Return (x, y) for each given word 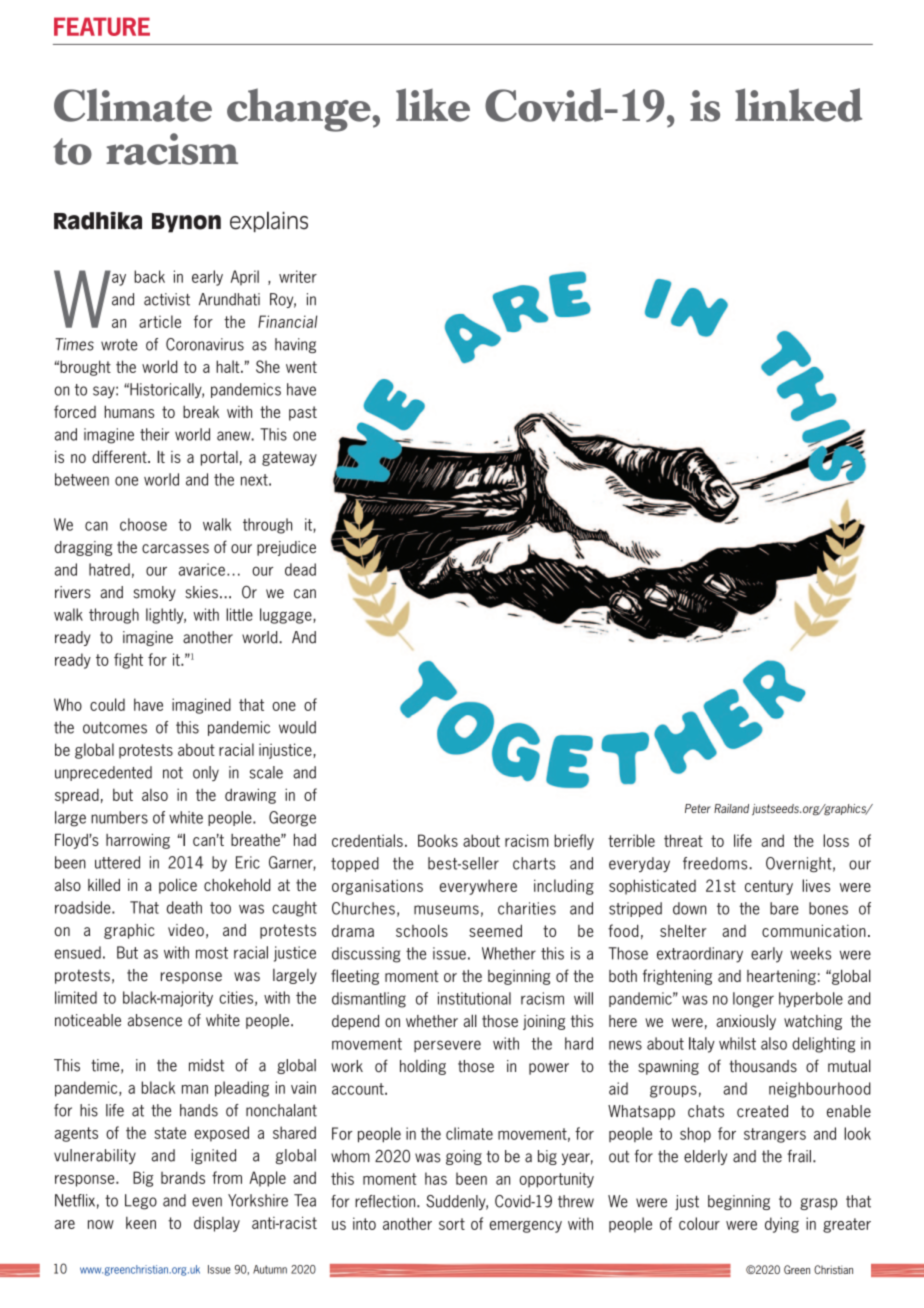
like (433, 105)
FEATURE (102, 26)
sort (452, 1224)
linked (798, 105)
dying (782, 1225)
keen (141, 1223)
